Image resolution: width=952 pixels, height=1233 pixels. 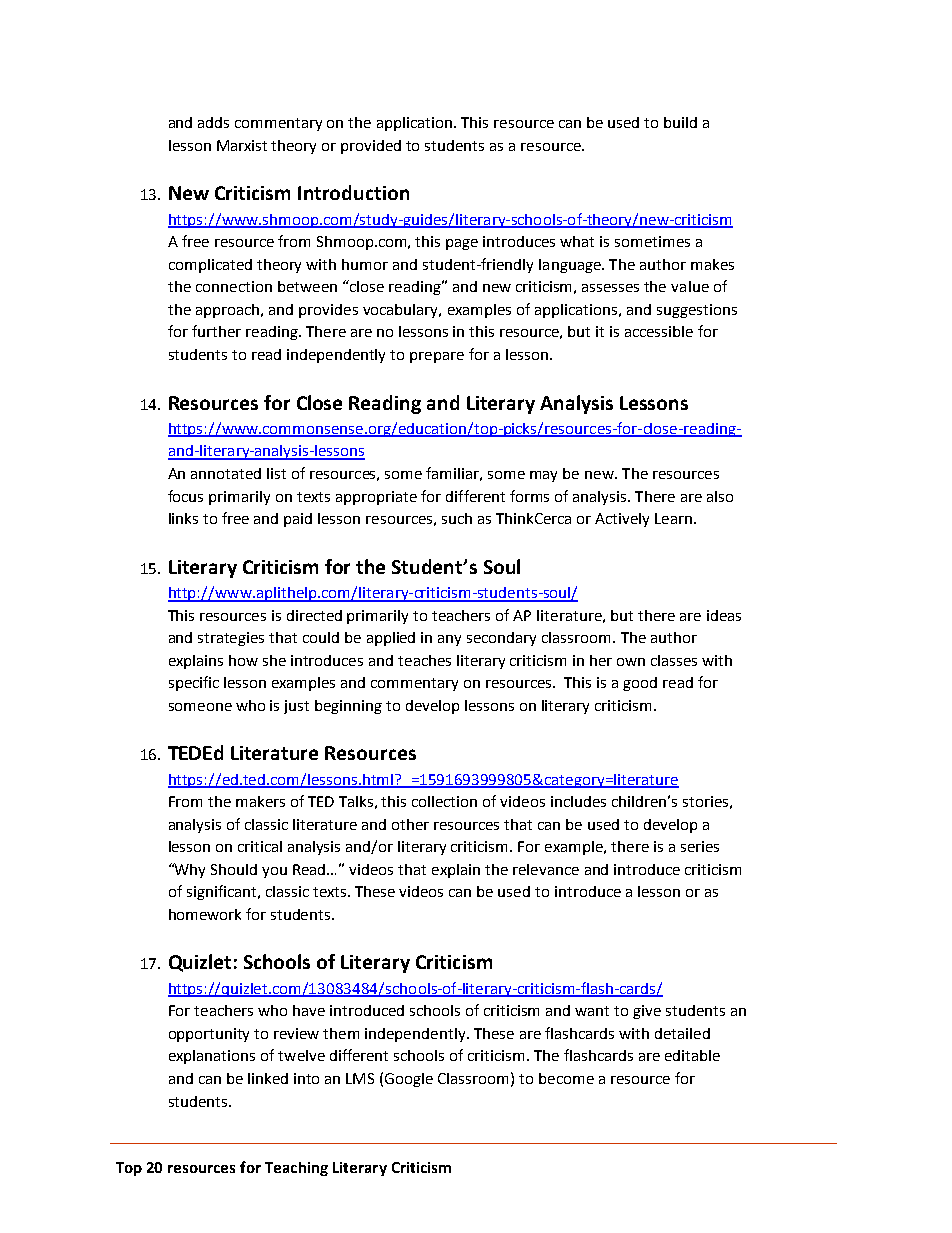 What do you see at coordinates (680, 122) in the screenshot?
I see `build` at bounding box center [680, 122].
